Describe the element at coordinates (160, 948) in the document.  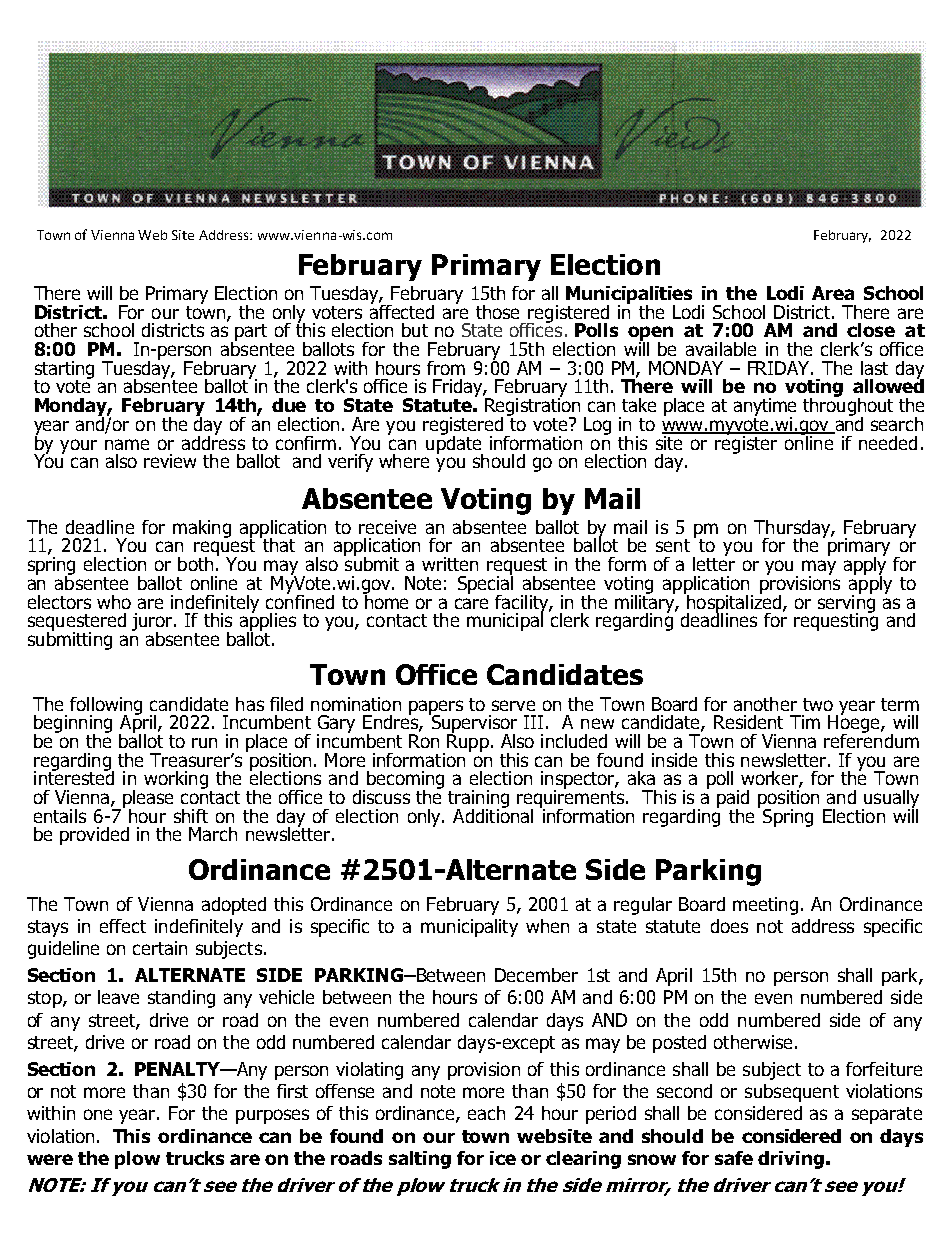
I see `certain` at that location.
